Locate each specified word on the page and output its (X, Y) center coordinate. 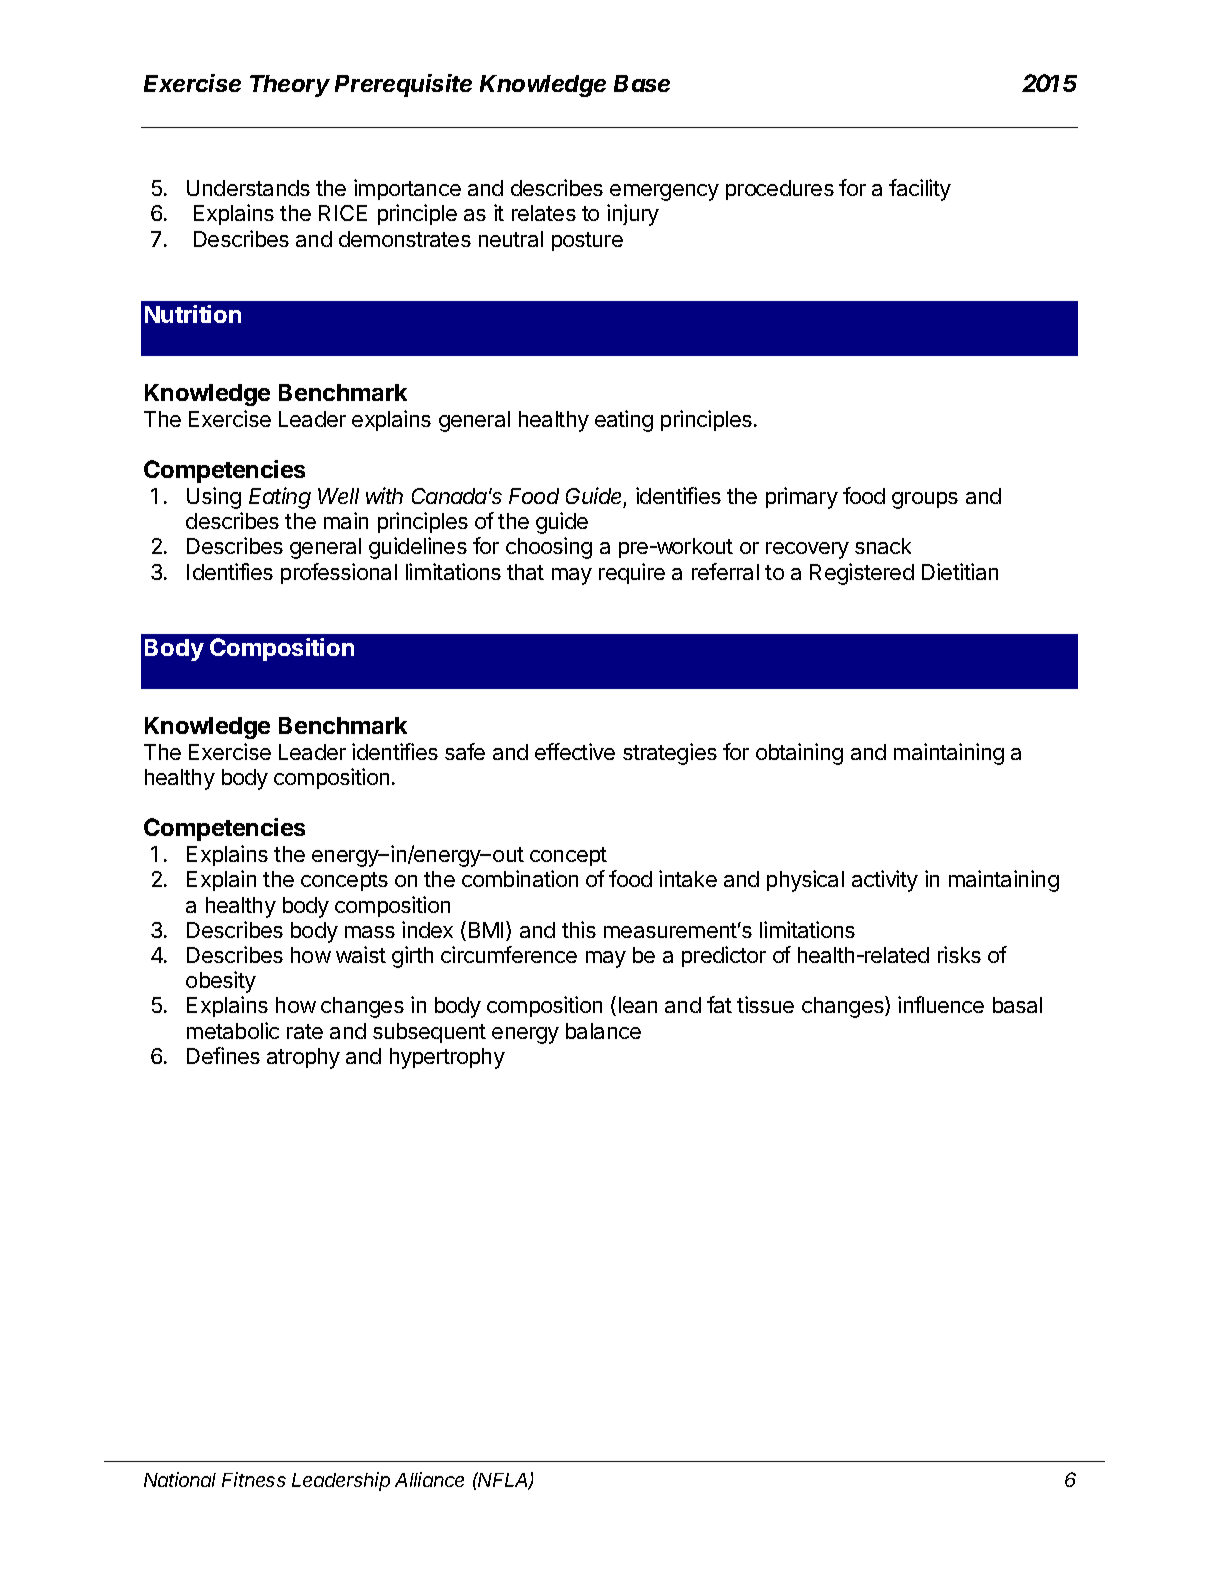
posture (587, 241)
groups (925, 500)
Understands (248, 188)
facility (920, 190)
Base (642, 83)
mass (370, 932)
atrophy (303, 1058)
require (632, 573)
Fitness (254, 1479)
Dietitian (960, 571)
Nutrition (193, 314)
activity (885, 881)
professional (339, 573)
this (579, 929)
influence (941, 1004)
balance (603, 1031)
